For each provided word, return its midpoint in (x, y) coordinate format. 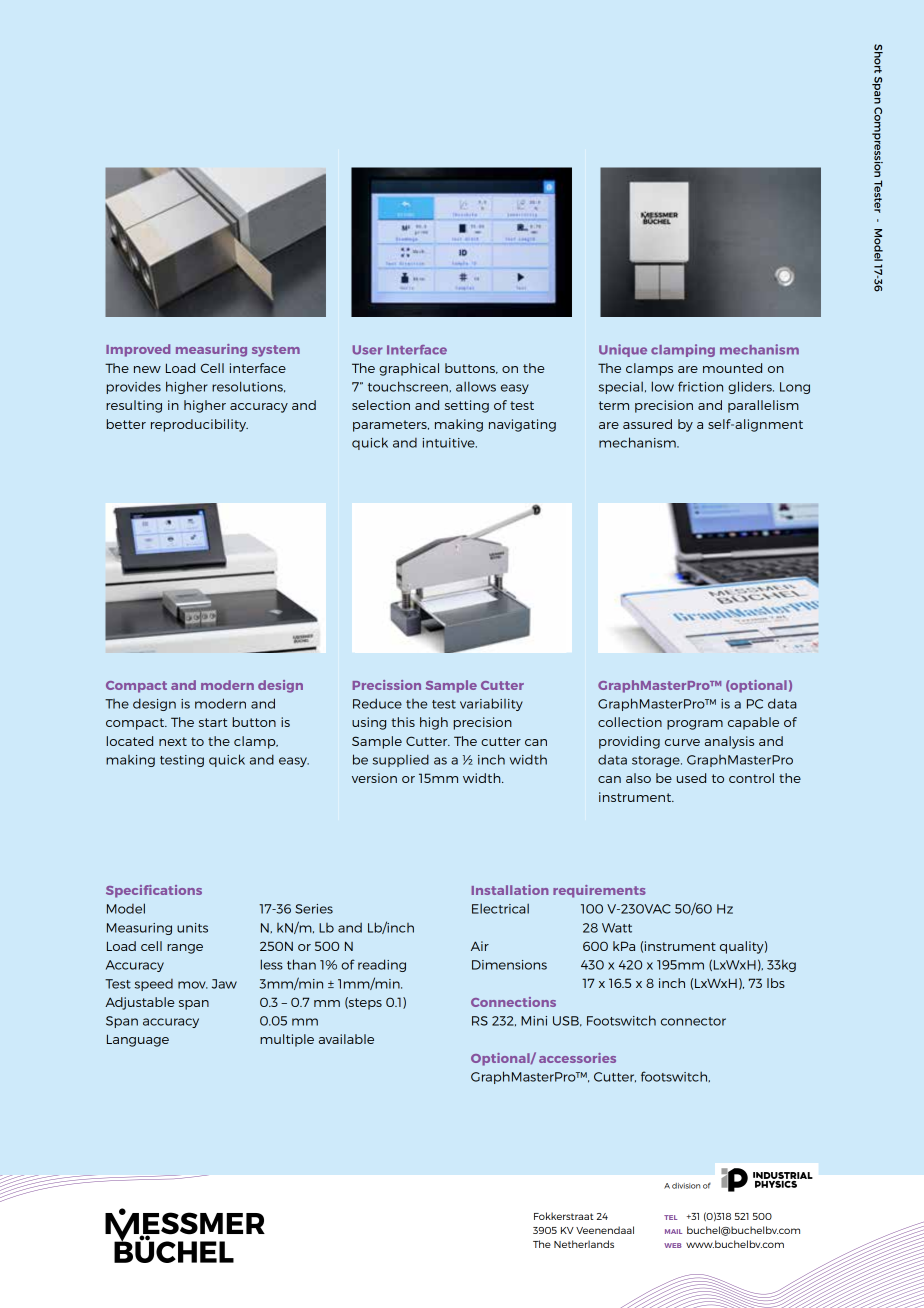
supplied (401, 760)
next (173, 741)
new (147, 369)
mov (193, 985)
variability (491, 704)
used (691, 778)
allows (476, 386)
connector (693, 1021)
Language (138, 1040)
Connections (513, 1002)
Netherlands (584, 1244)
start (213, 722)
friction (700, 386)
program (695, 725)
